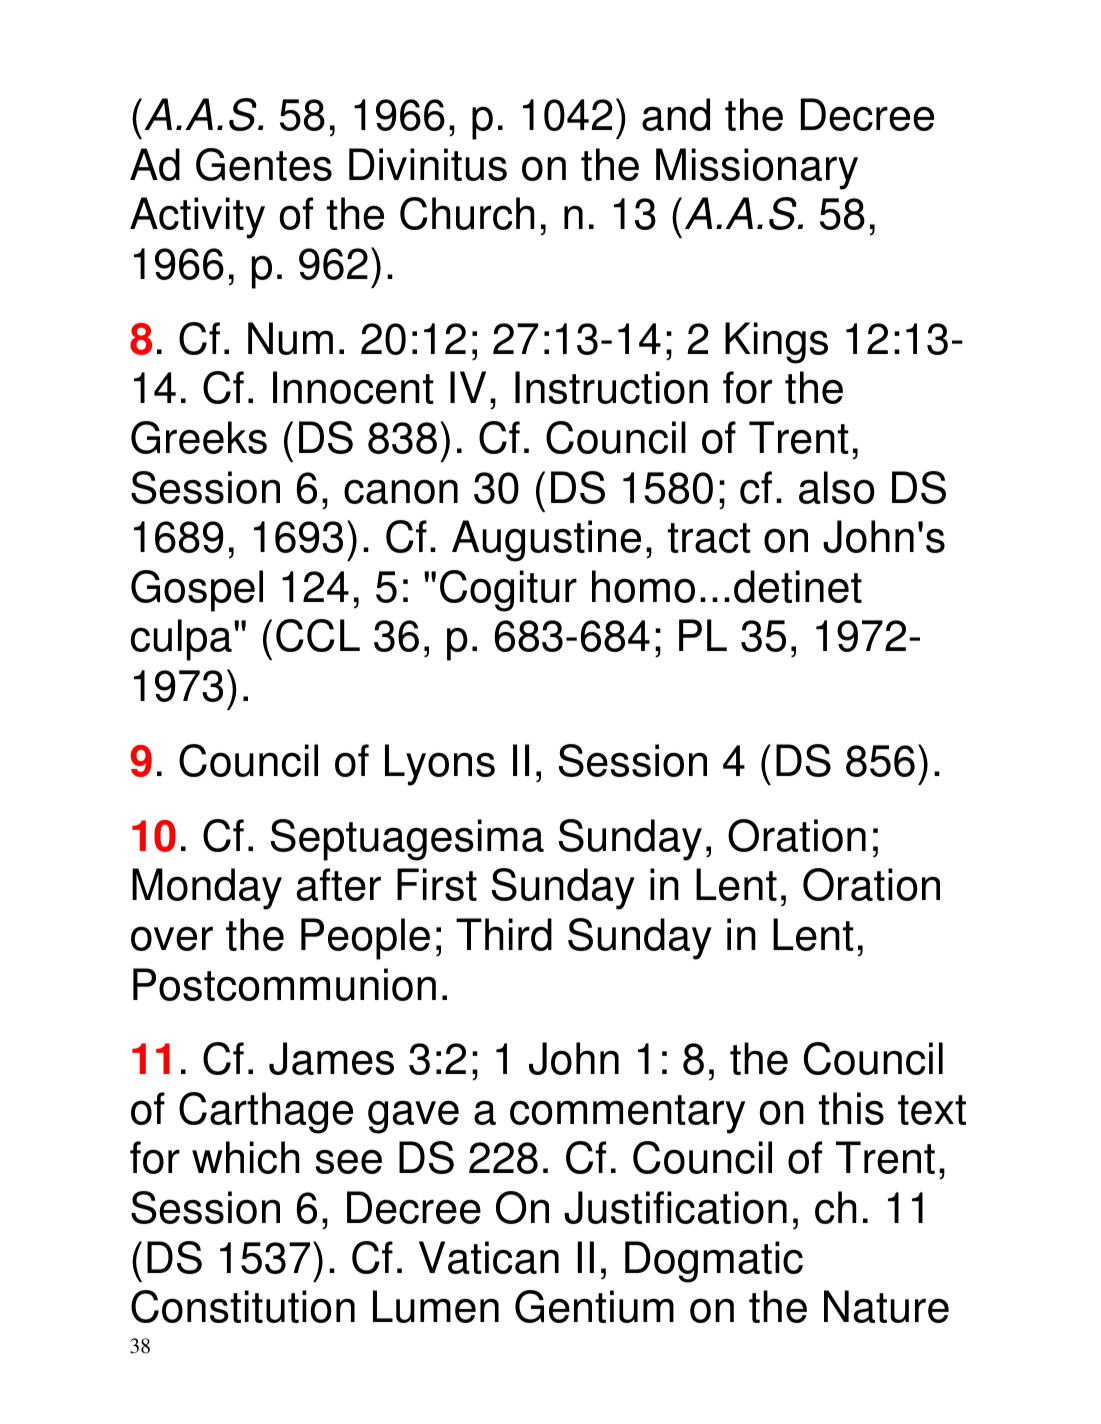 This image has height=1424, width=1101. I want to click on Lyons, so click(440, 765).
